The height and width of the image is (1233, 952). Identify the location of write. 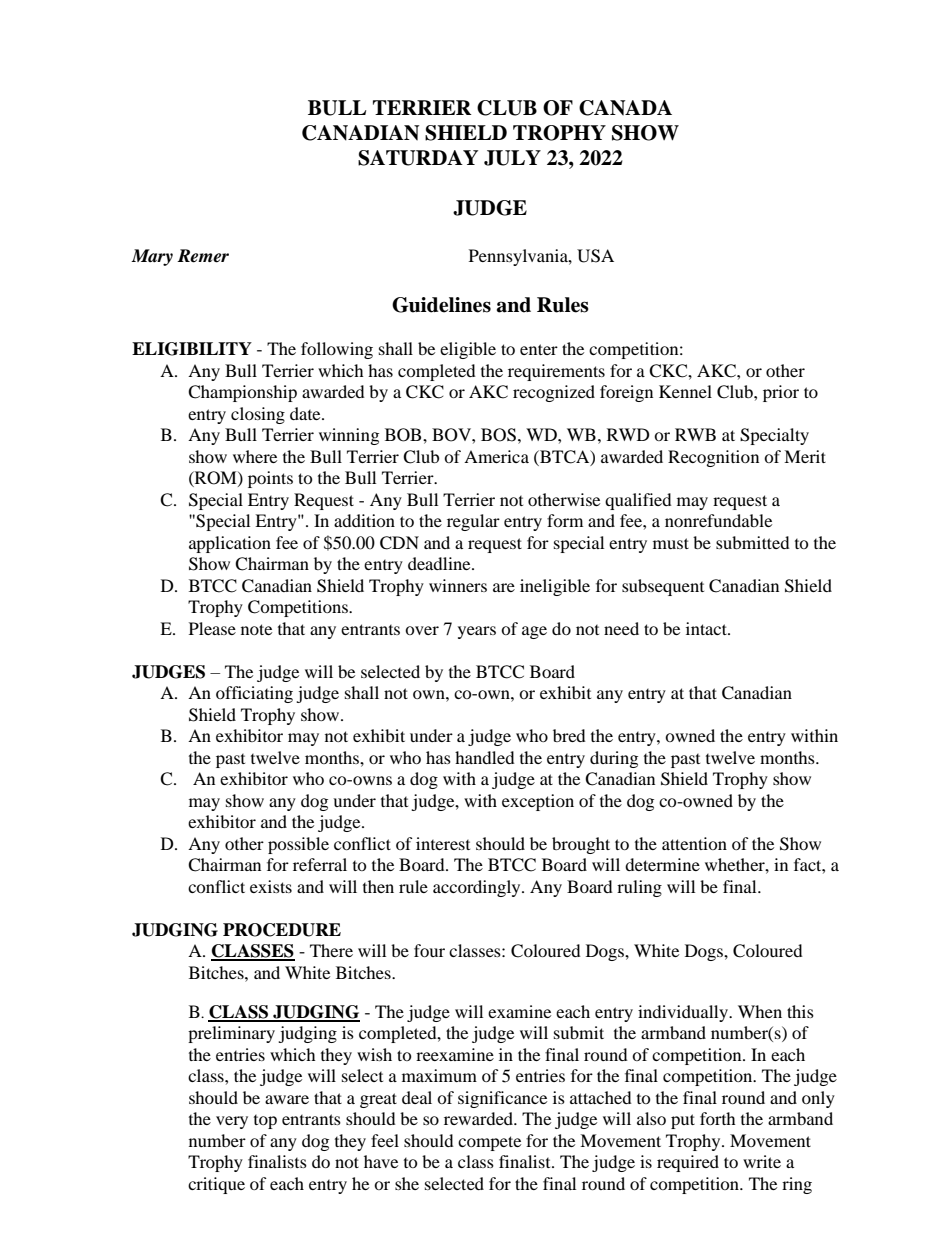
(762, 1161).
